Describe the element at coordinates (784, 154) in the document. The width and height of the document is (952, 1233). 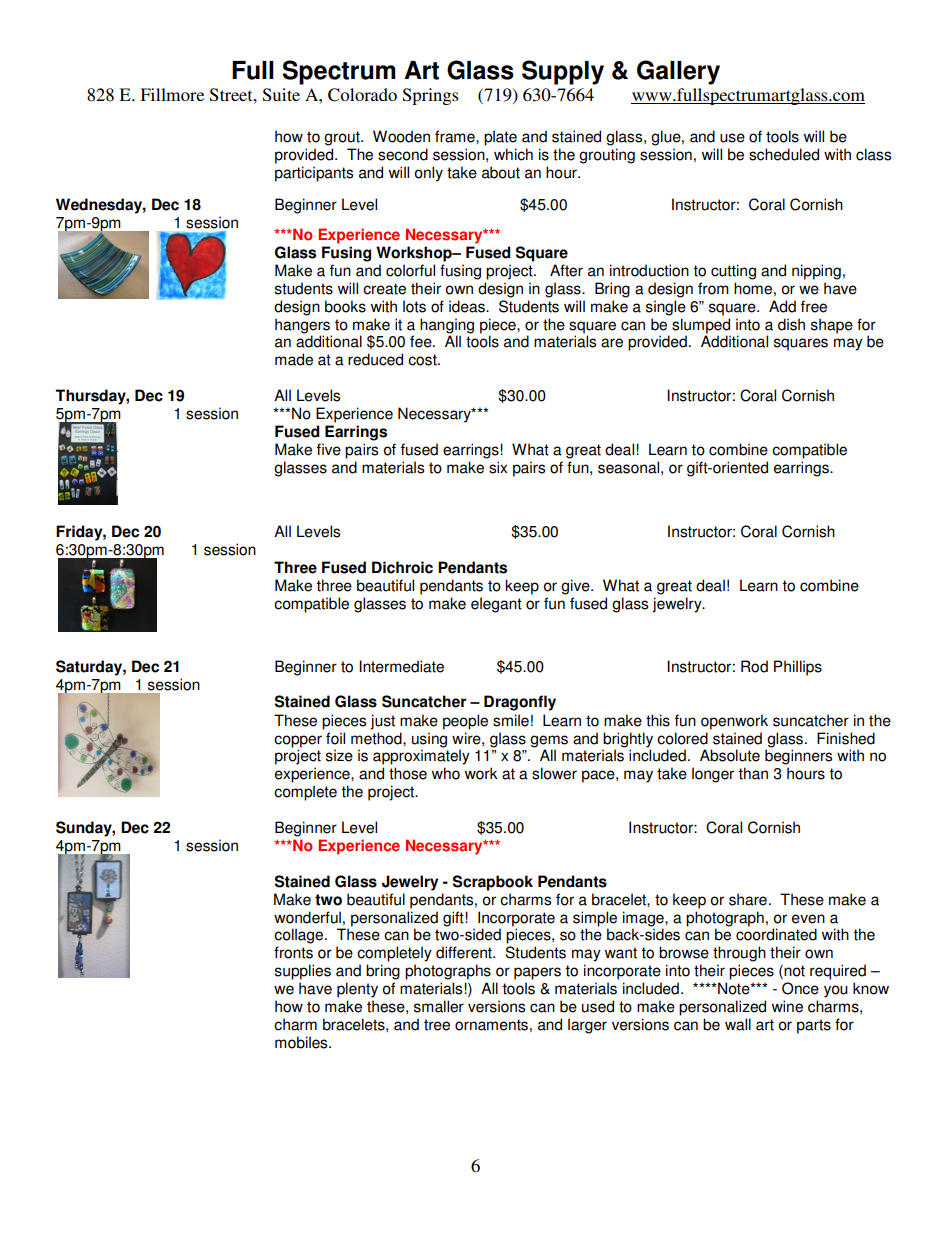
I see `scheduled` at that location.
